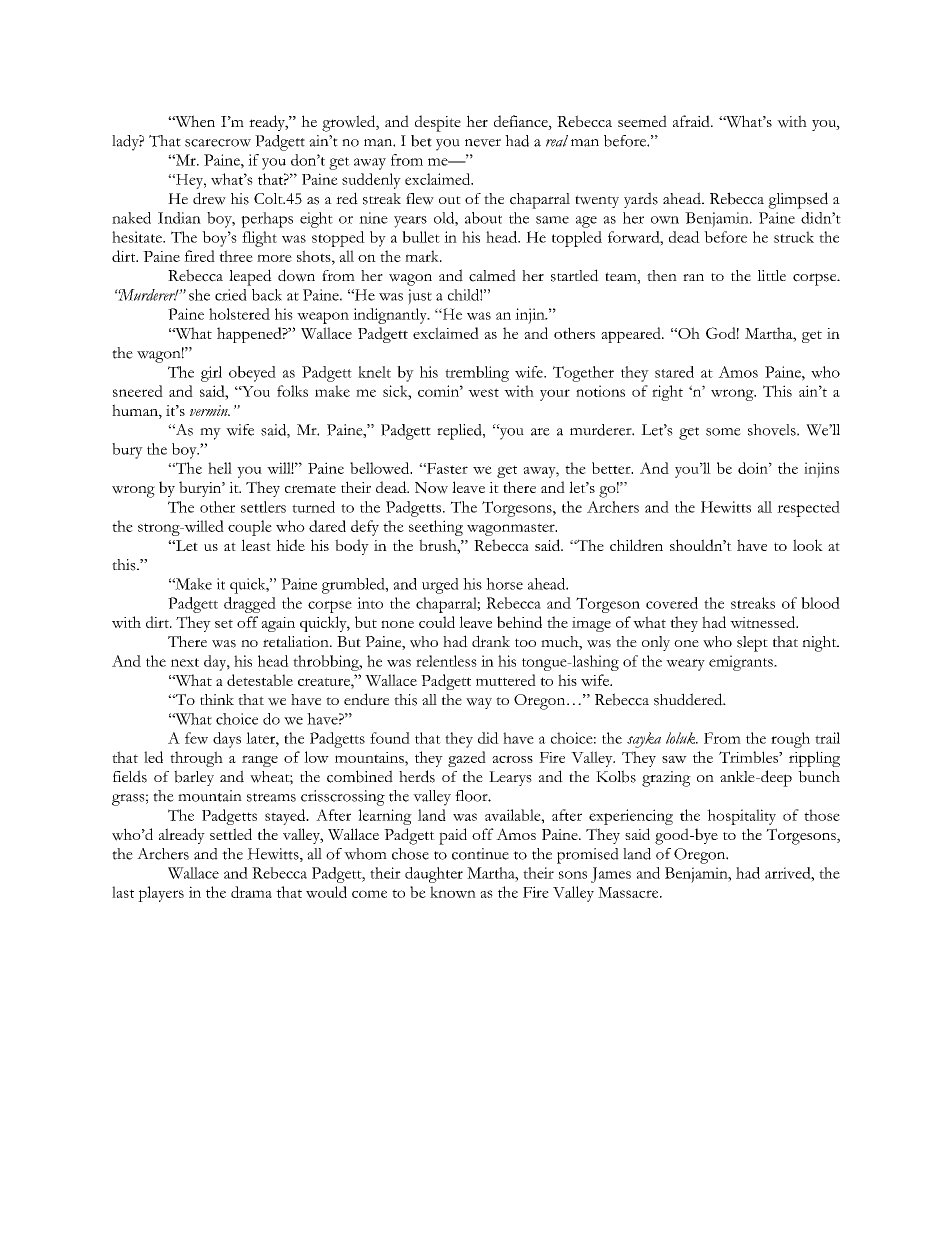  Describe the element at coordinates (764, 622) in the document. I see `witnessed` at that location.
